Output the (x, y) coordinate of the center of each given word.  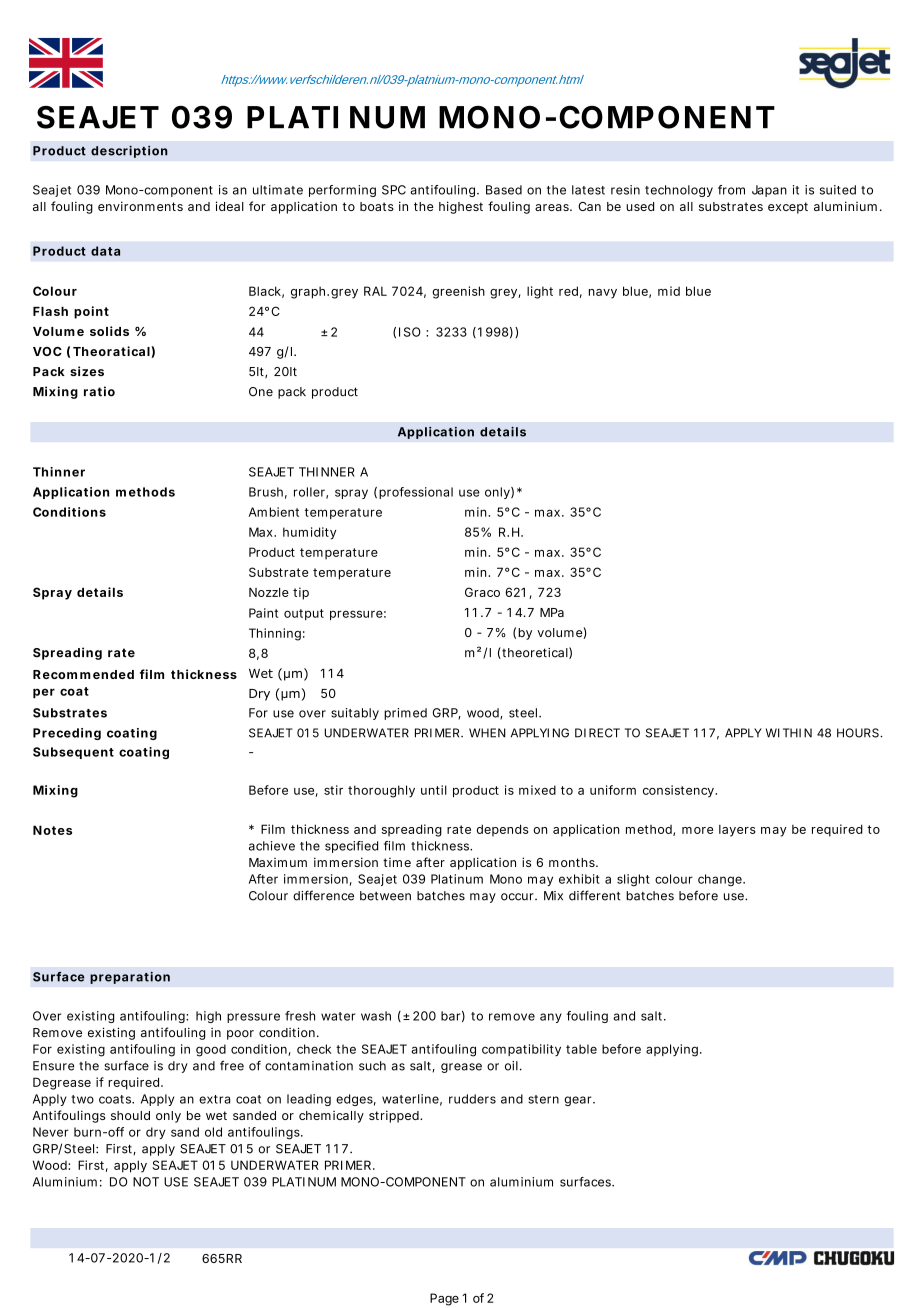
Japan (769, 191)
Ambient (274, 512)
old (213, 1132)
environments (140, 206)
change (721, 880)
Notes (52, 830)
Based (504, 190)
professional (416, 493)
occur (518, 897)
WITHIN (789, 733)
